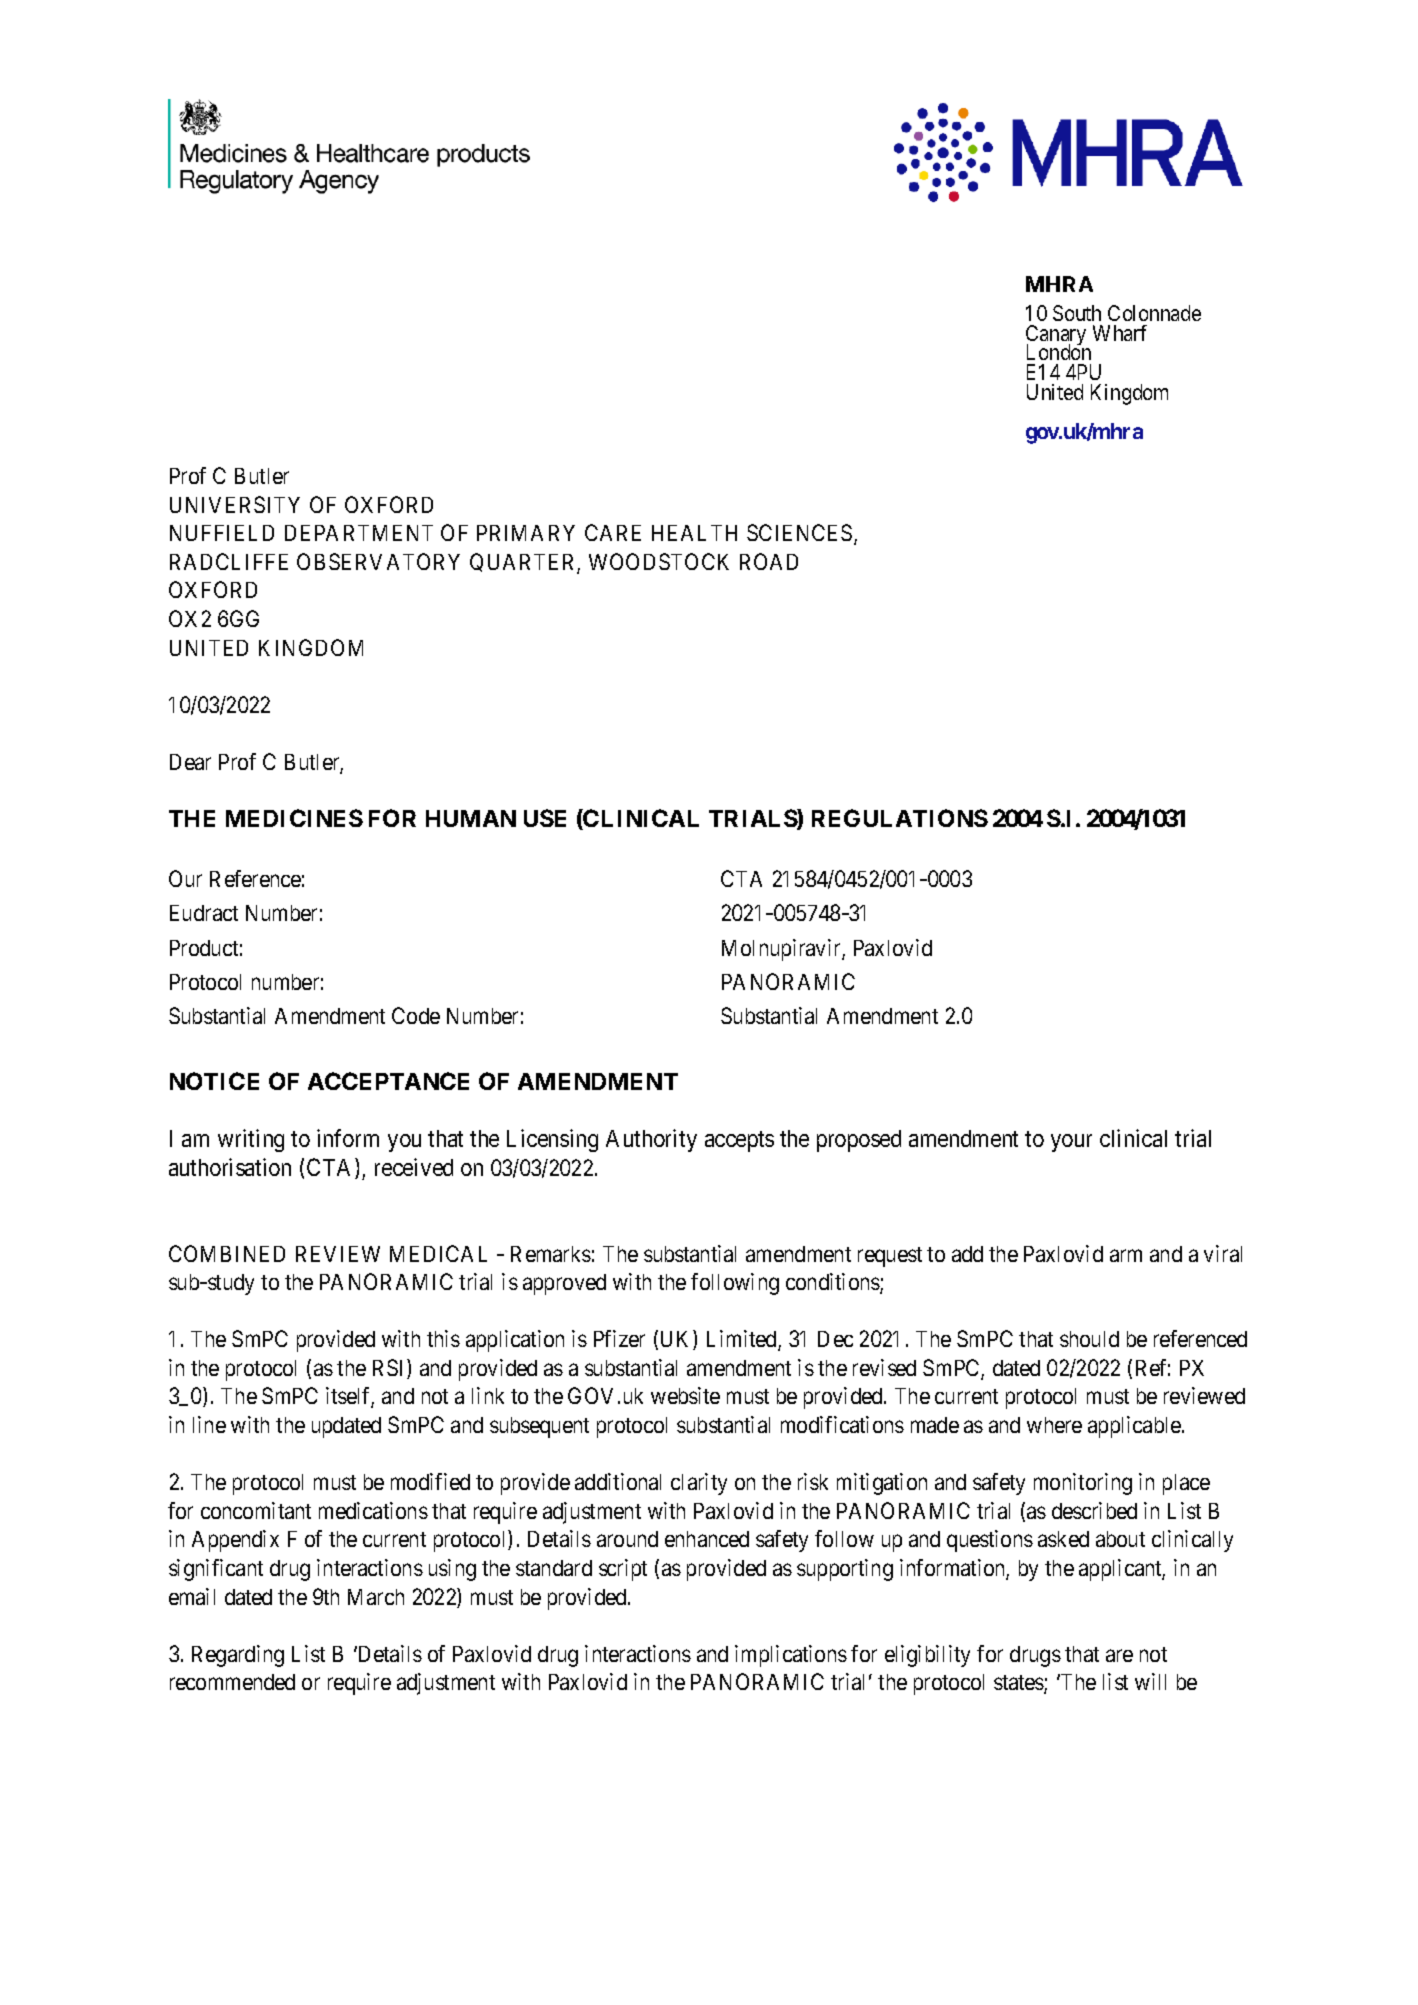 The height and width of the image is (2005, 1418). I want to click on accepts, so click(739, 1141).
